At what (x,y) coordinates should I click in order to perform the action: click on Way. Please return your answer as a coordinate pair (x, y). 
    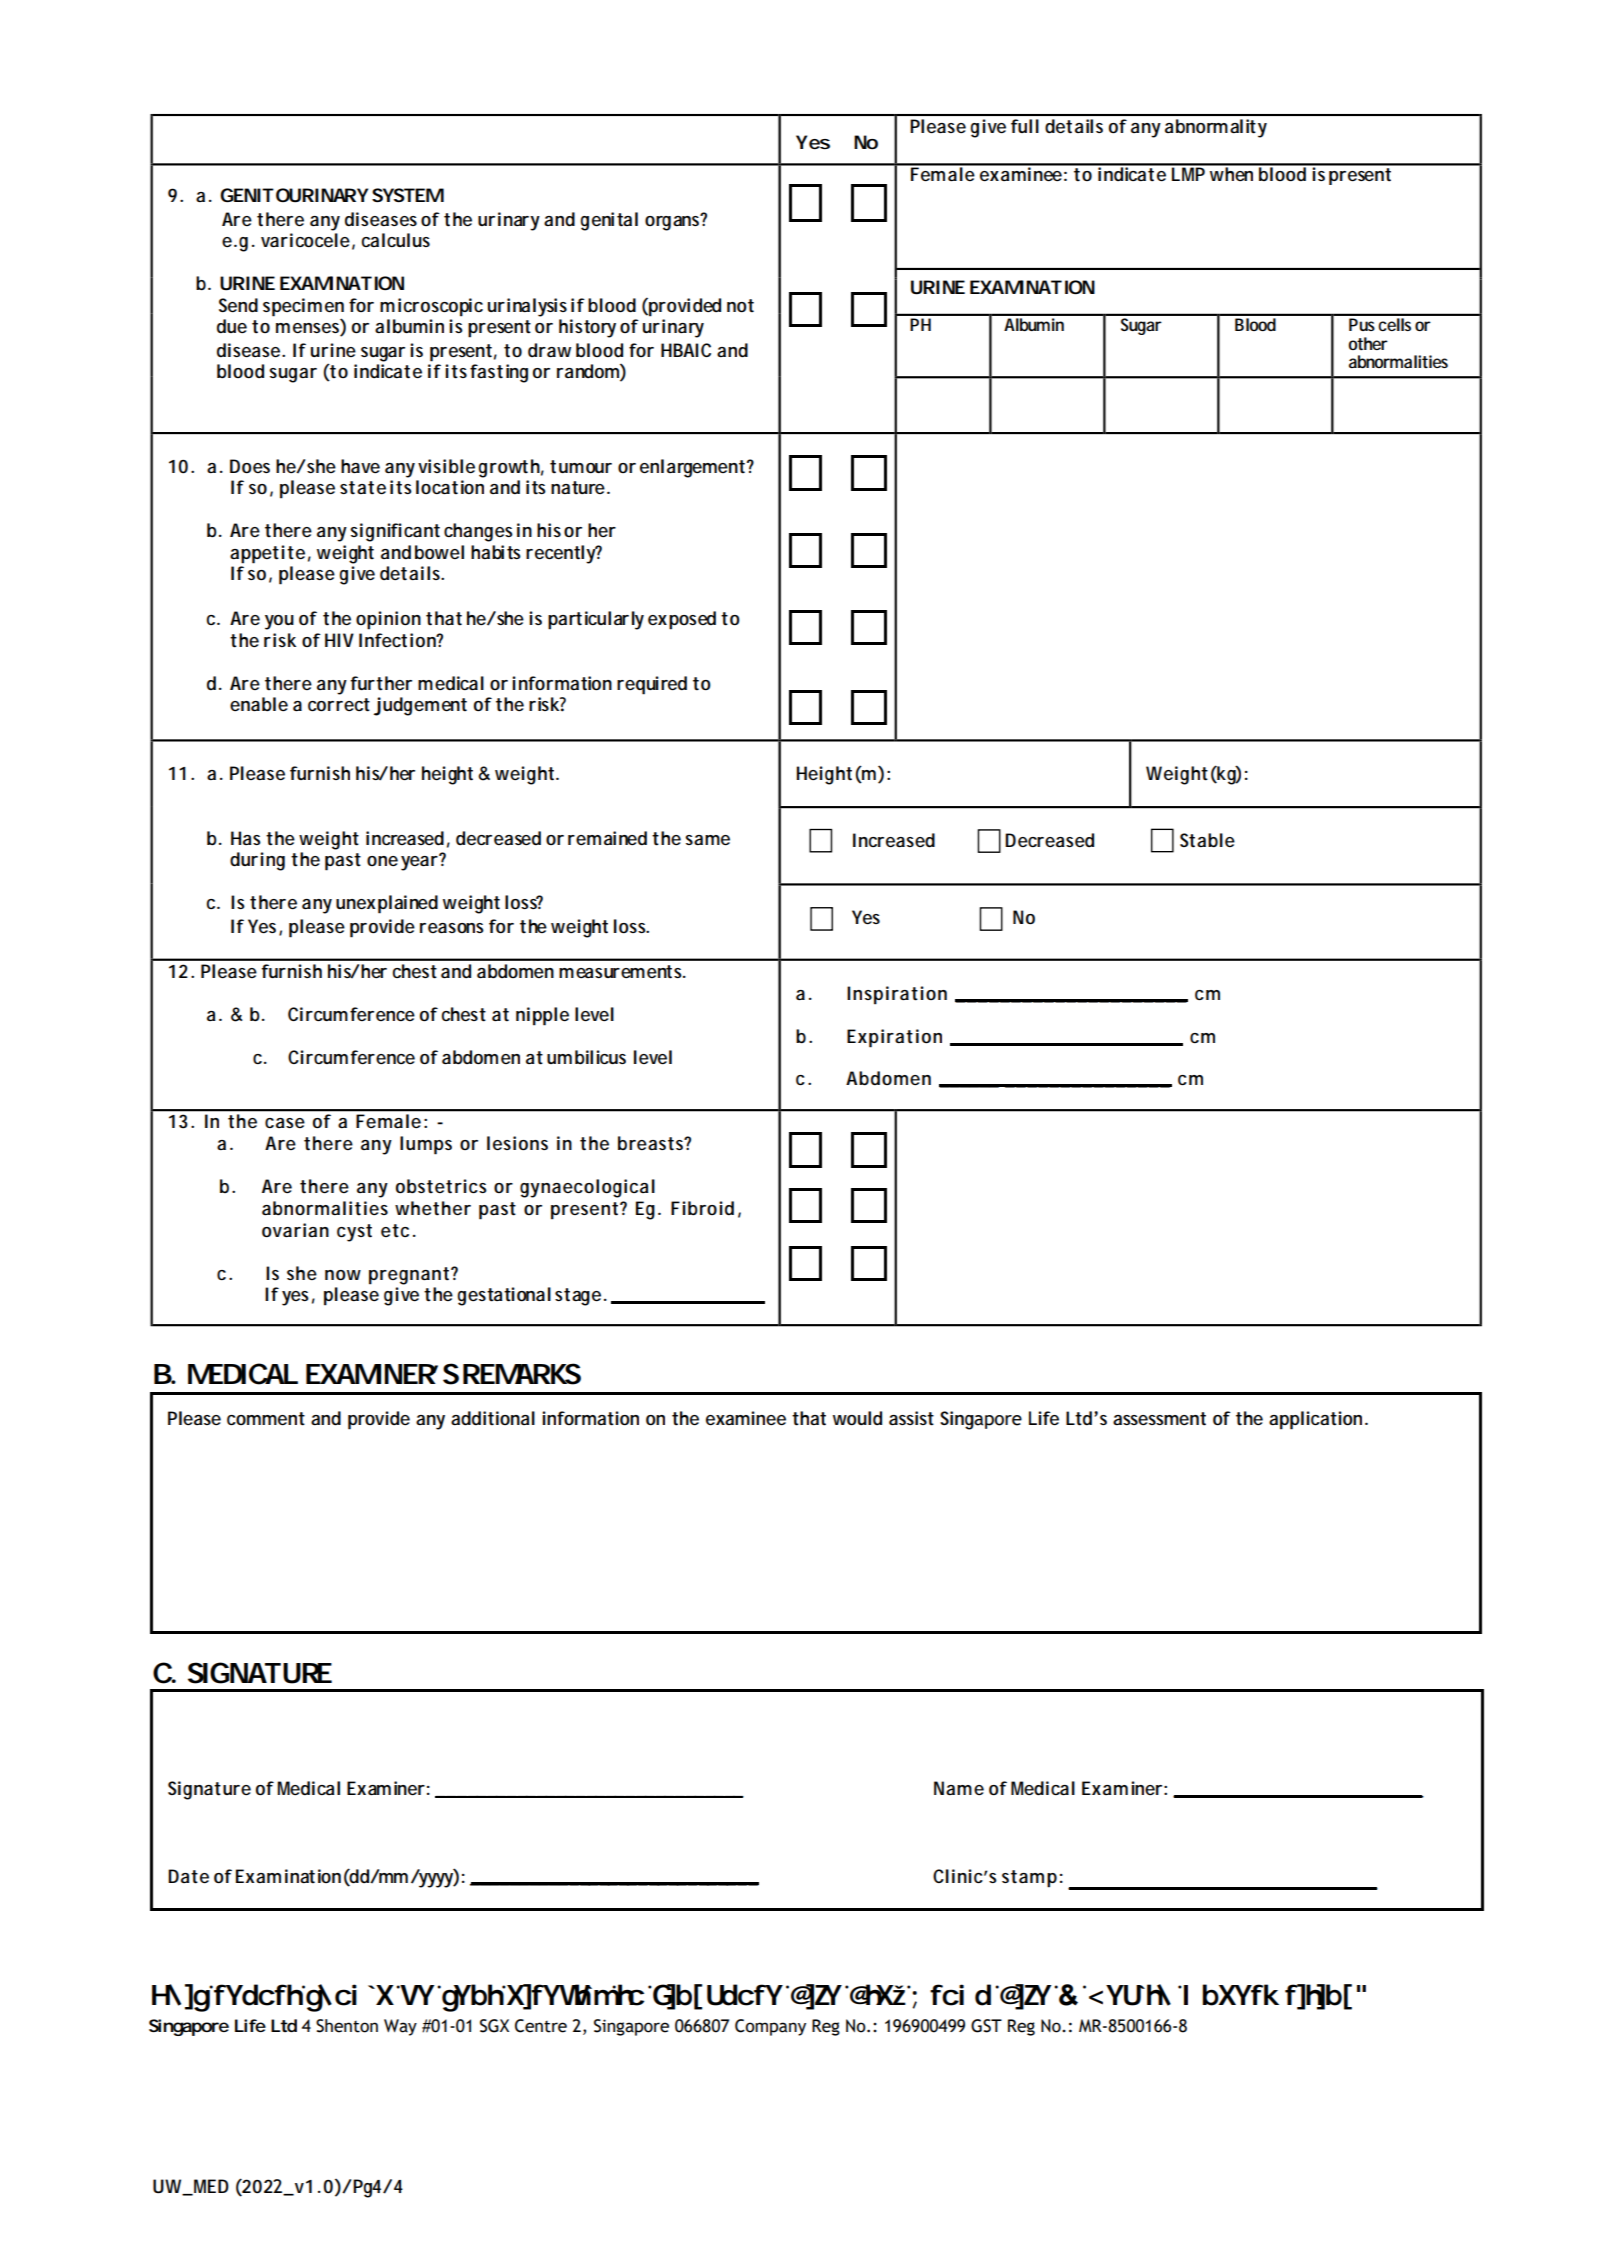
    Looking at the image, I should click on (400, 2027).
